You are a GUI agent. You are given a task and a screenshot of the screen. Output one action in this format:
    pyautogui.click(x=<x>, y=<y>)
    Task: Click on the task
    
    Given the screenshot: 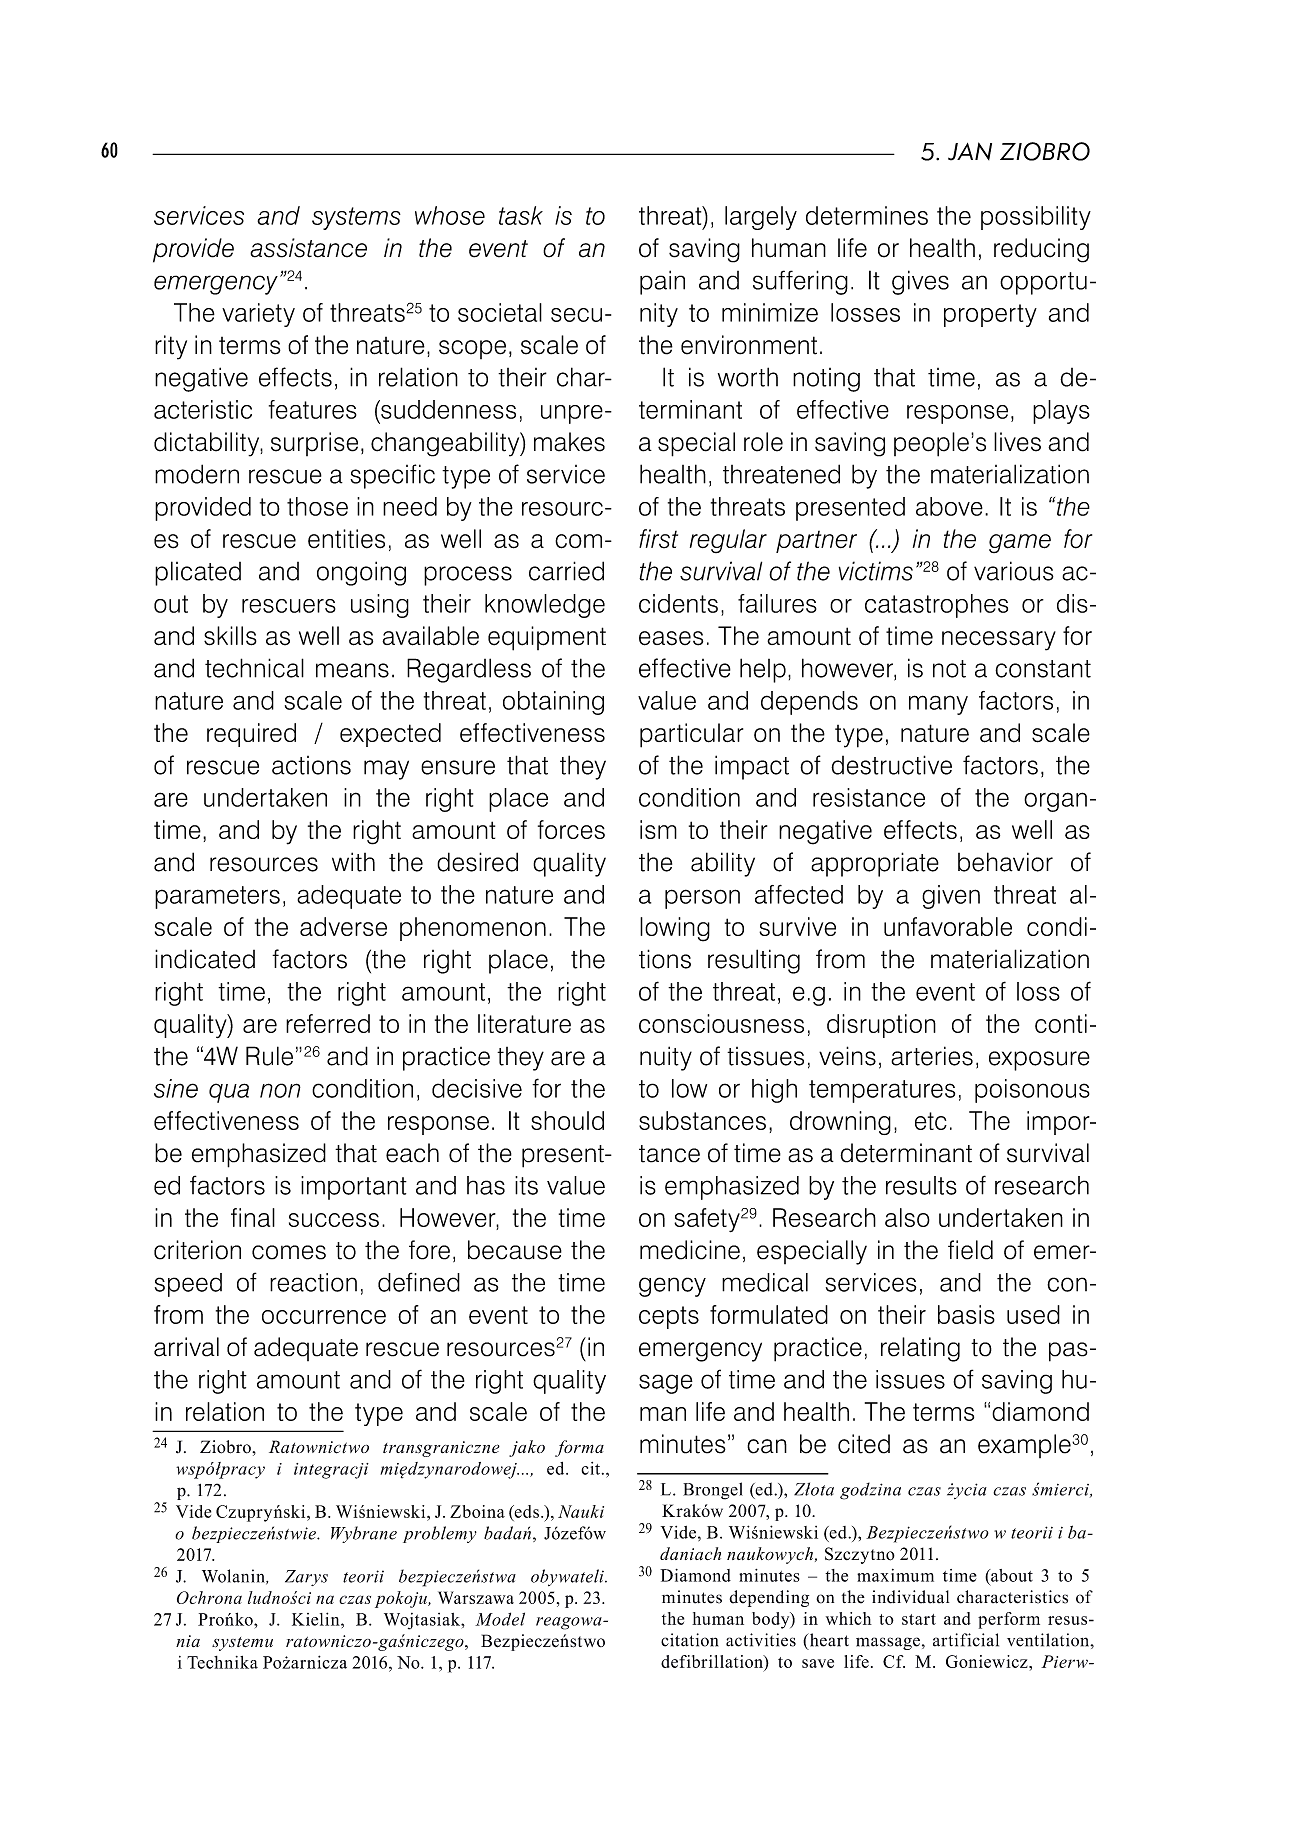 What is the action you would take?
    pyautogui.click(x=521, y=215)
